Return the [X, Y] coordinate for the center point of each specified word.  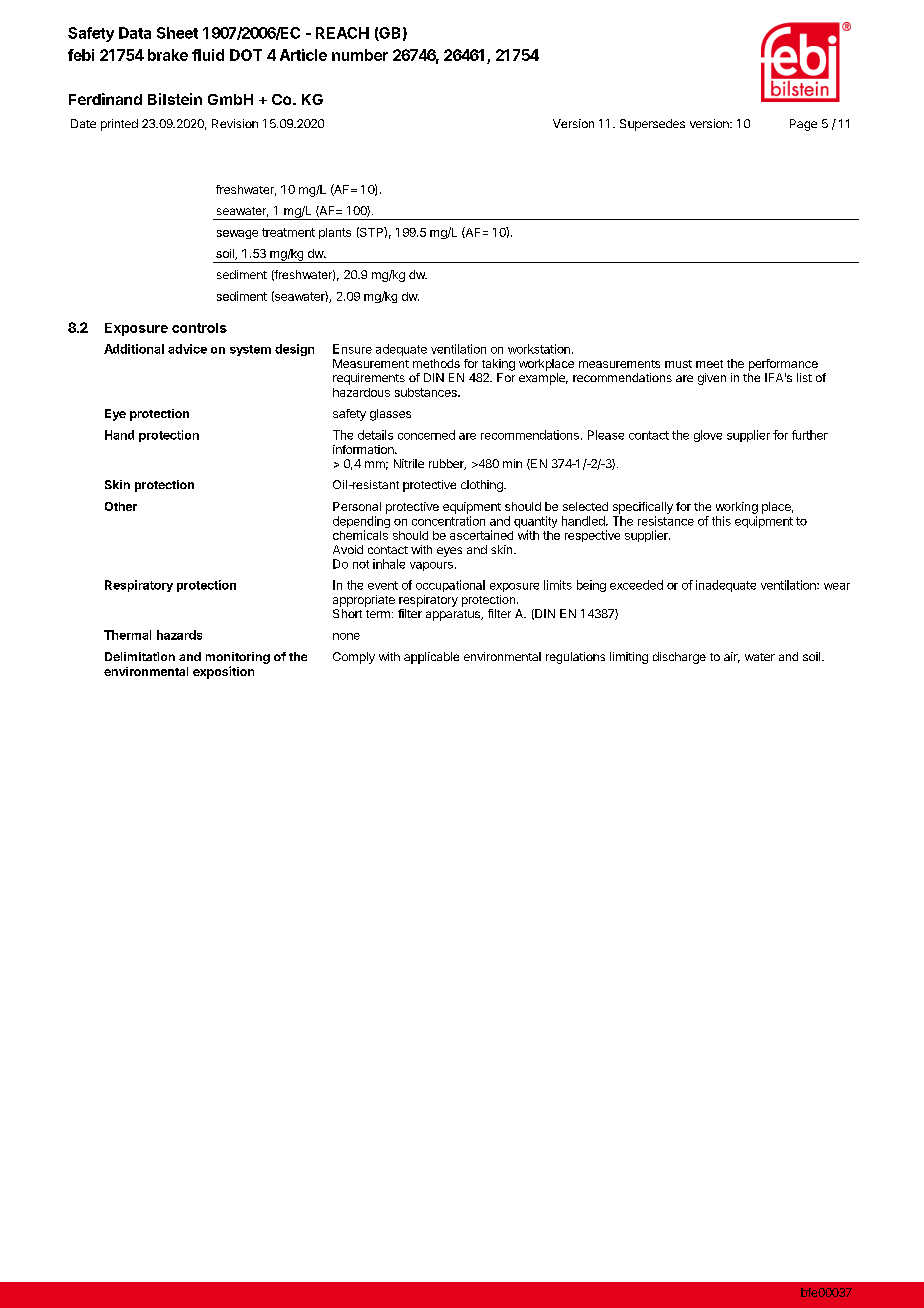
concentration [448, 521]
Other [121, 506]
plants [335, 233]
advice [187, 349]
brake [168, 55]
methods [436, 363]
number [360, 55]
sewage [237, 234]
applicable [431, 658]
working [737, 508]
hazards [179, 635]
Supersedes [652, 125]
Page [803, 125]
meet [709, 364]
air [732, 657]
